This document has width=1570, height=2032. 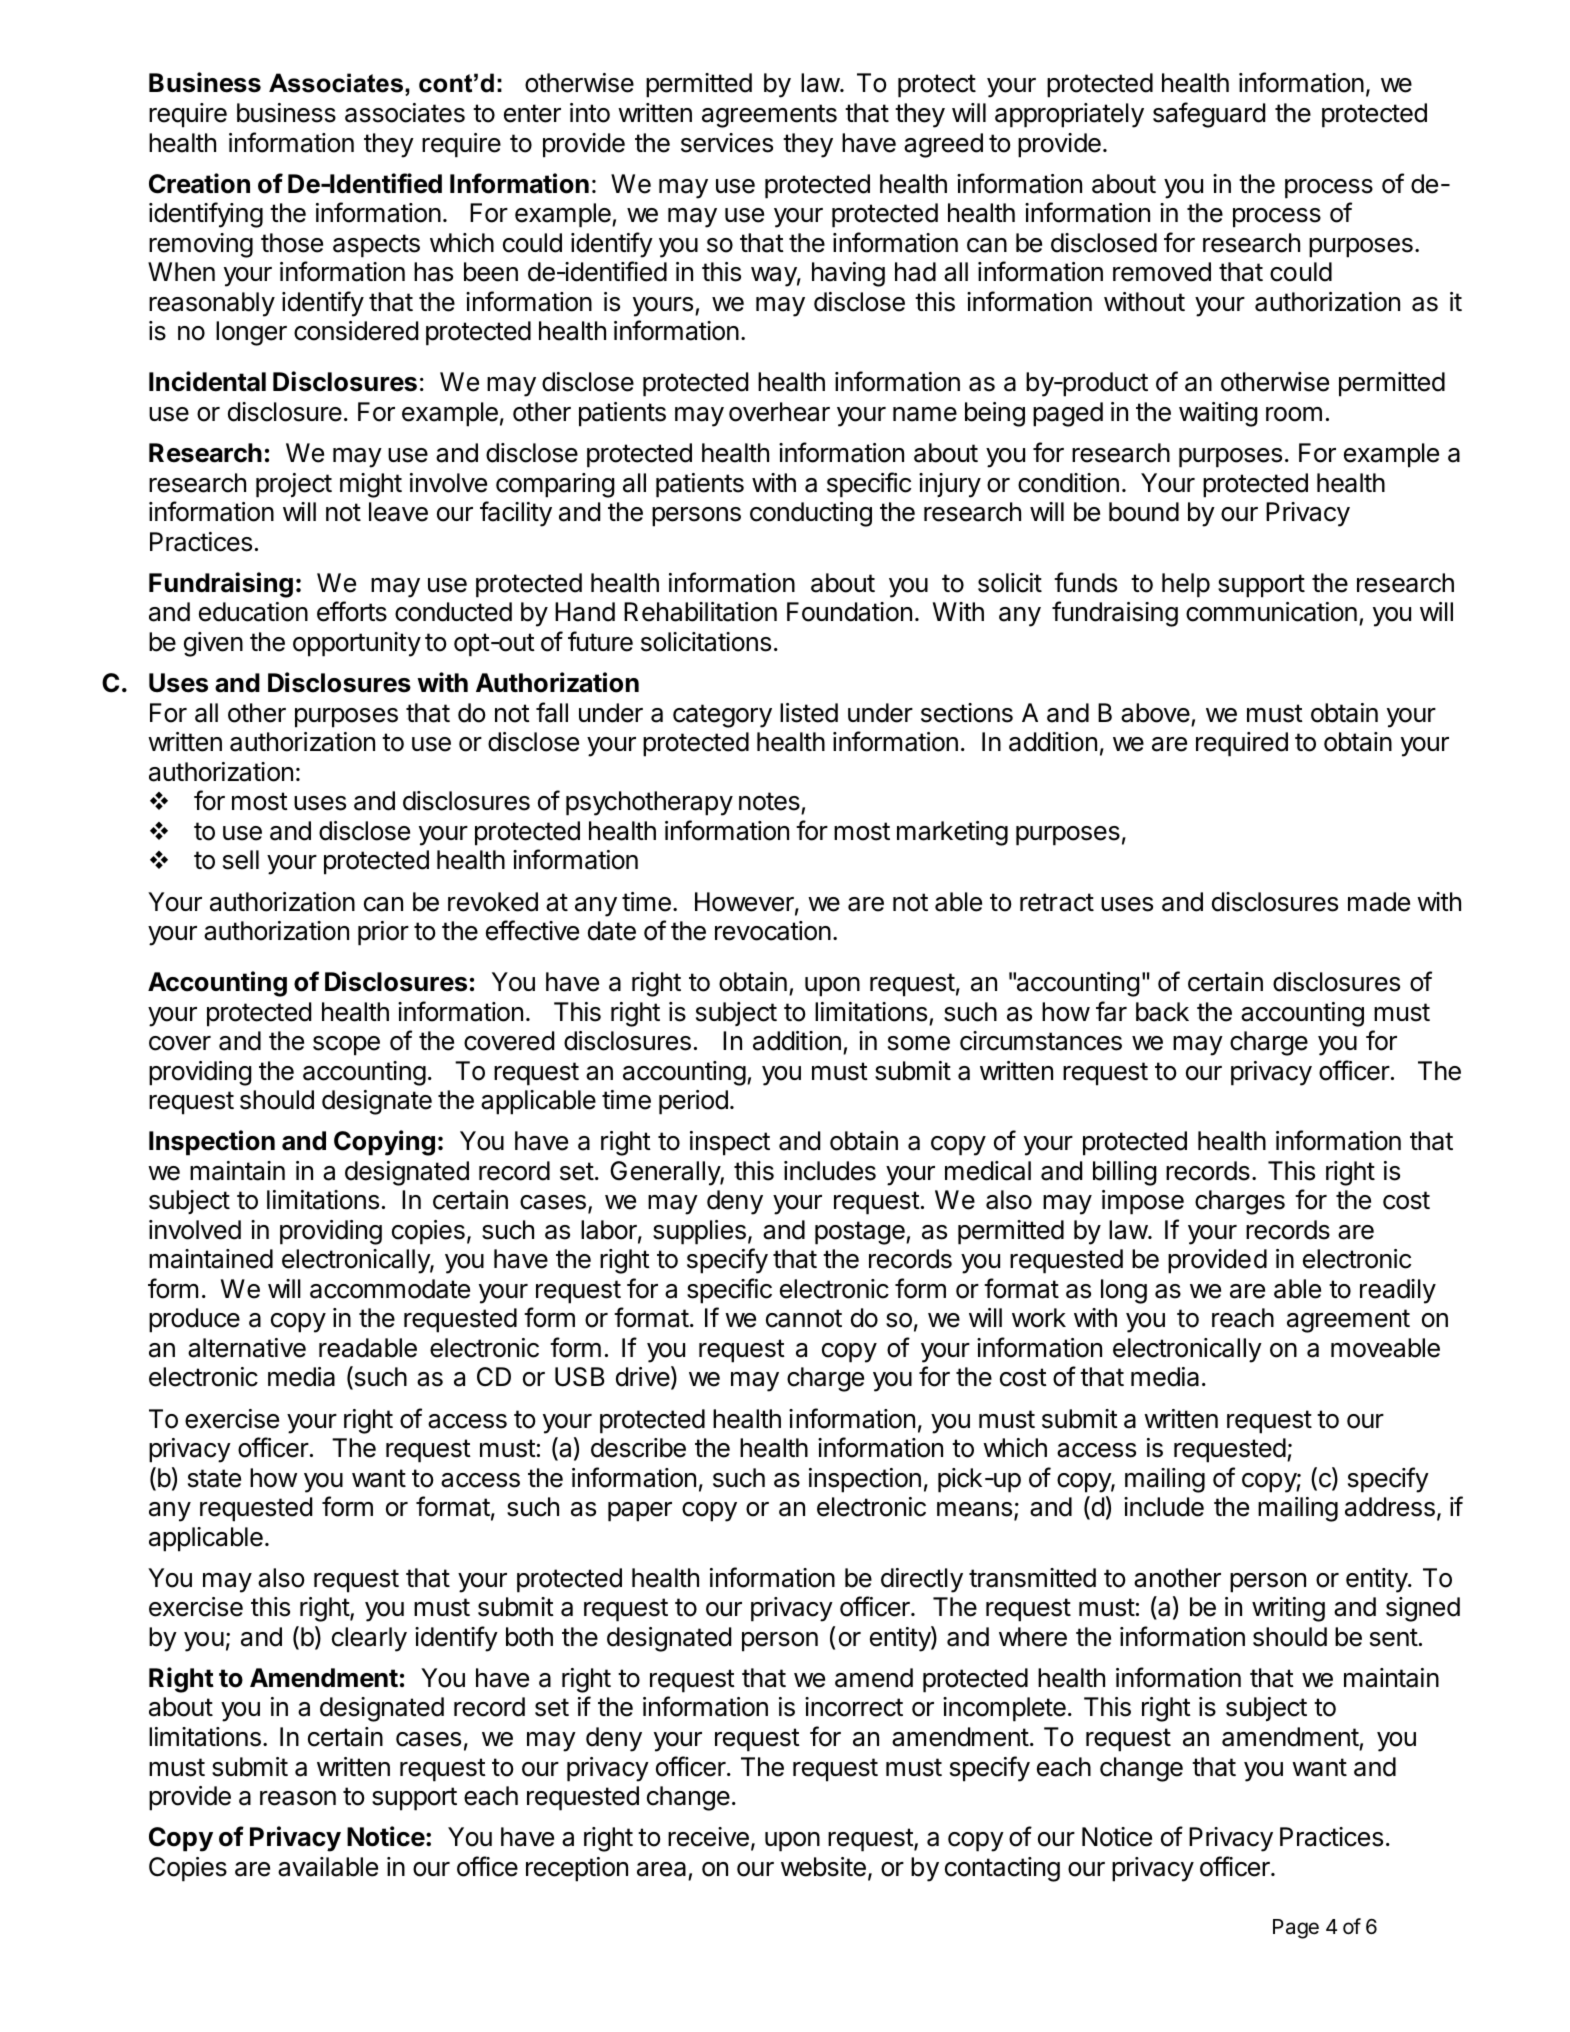 What do you see at coordinates (727, 143) in the document?
I see `services` at bounding box center [727, 143].
